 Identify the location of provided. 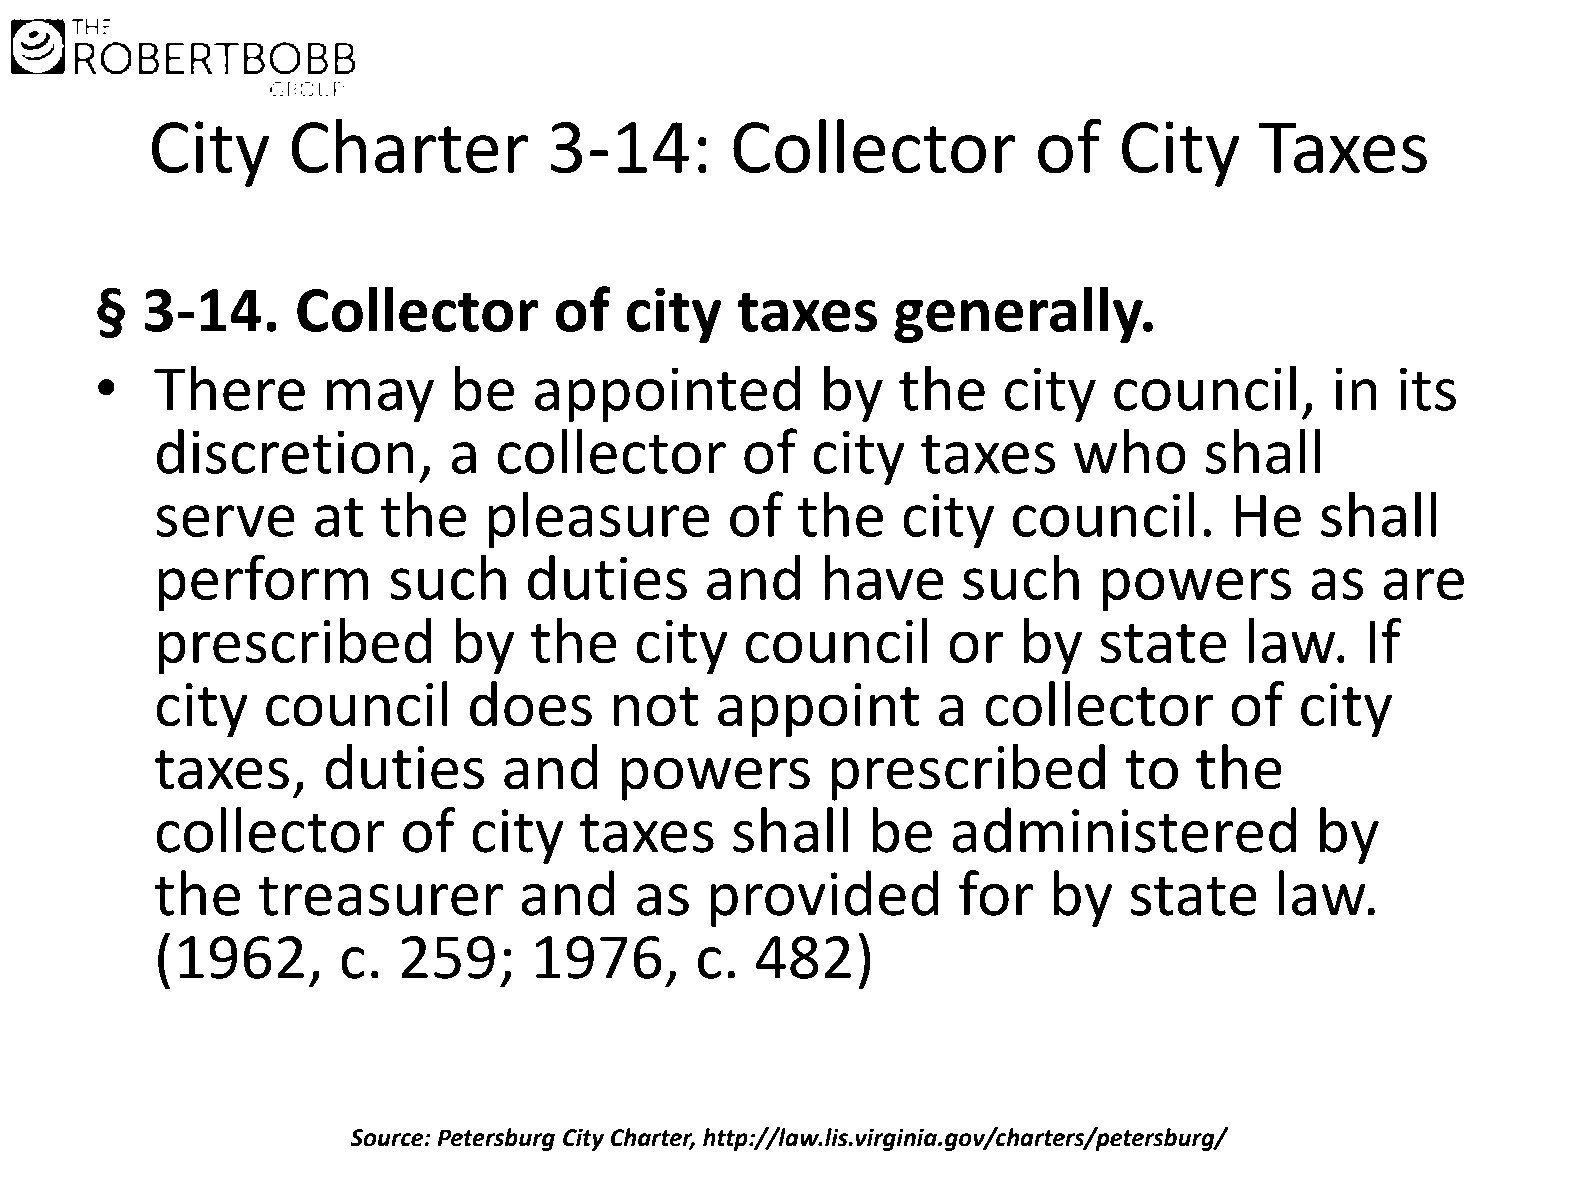
(825, 898).
